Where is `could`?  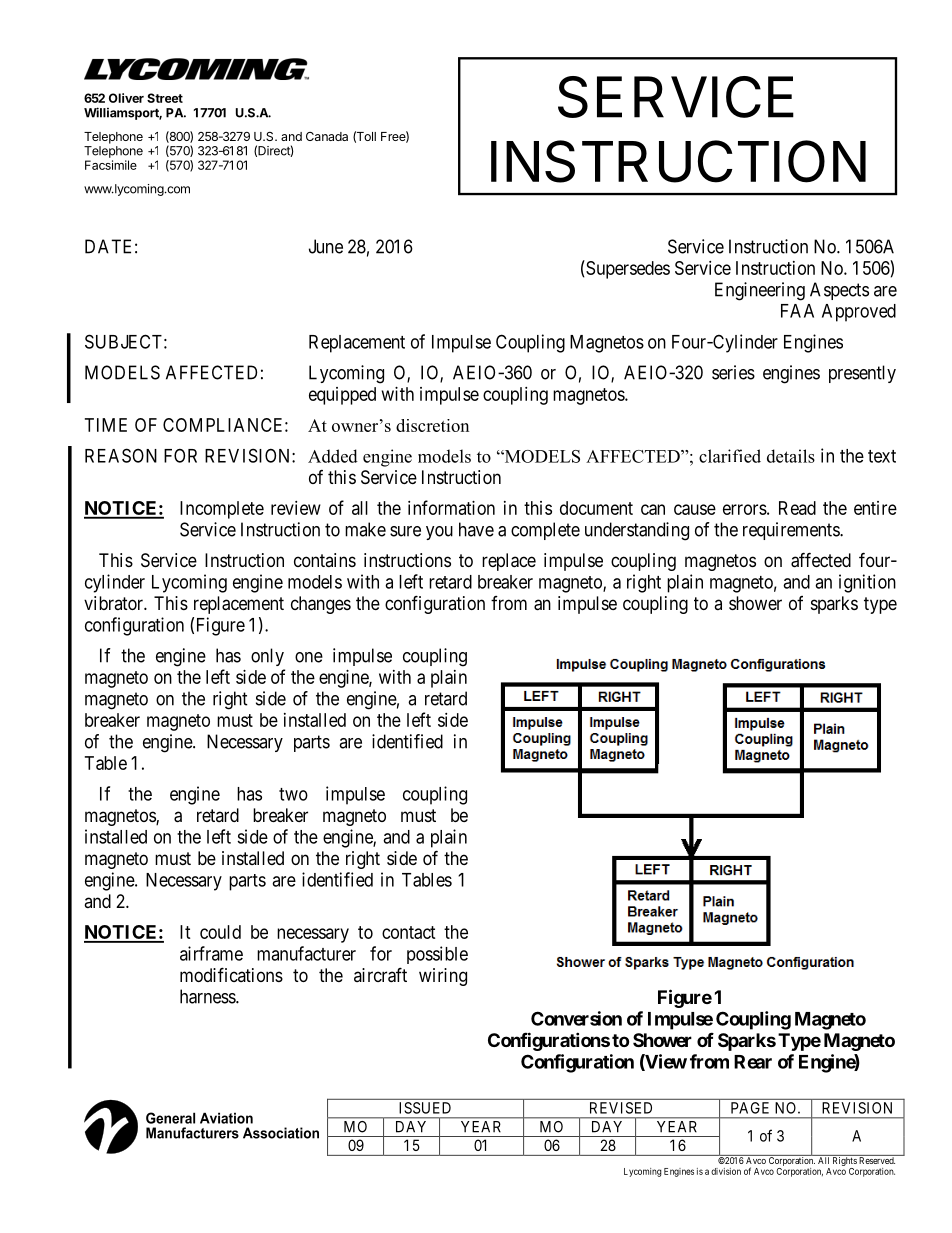
could is located at coordinates (220, 932).
